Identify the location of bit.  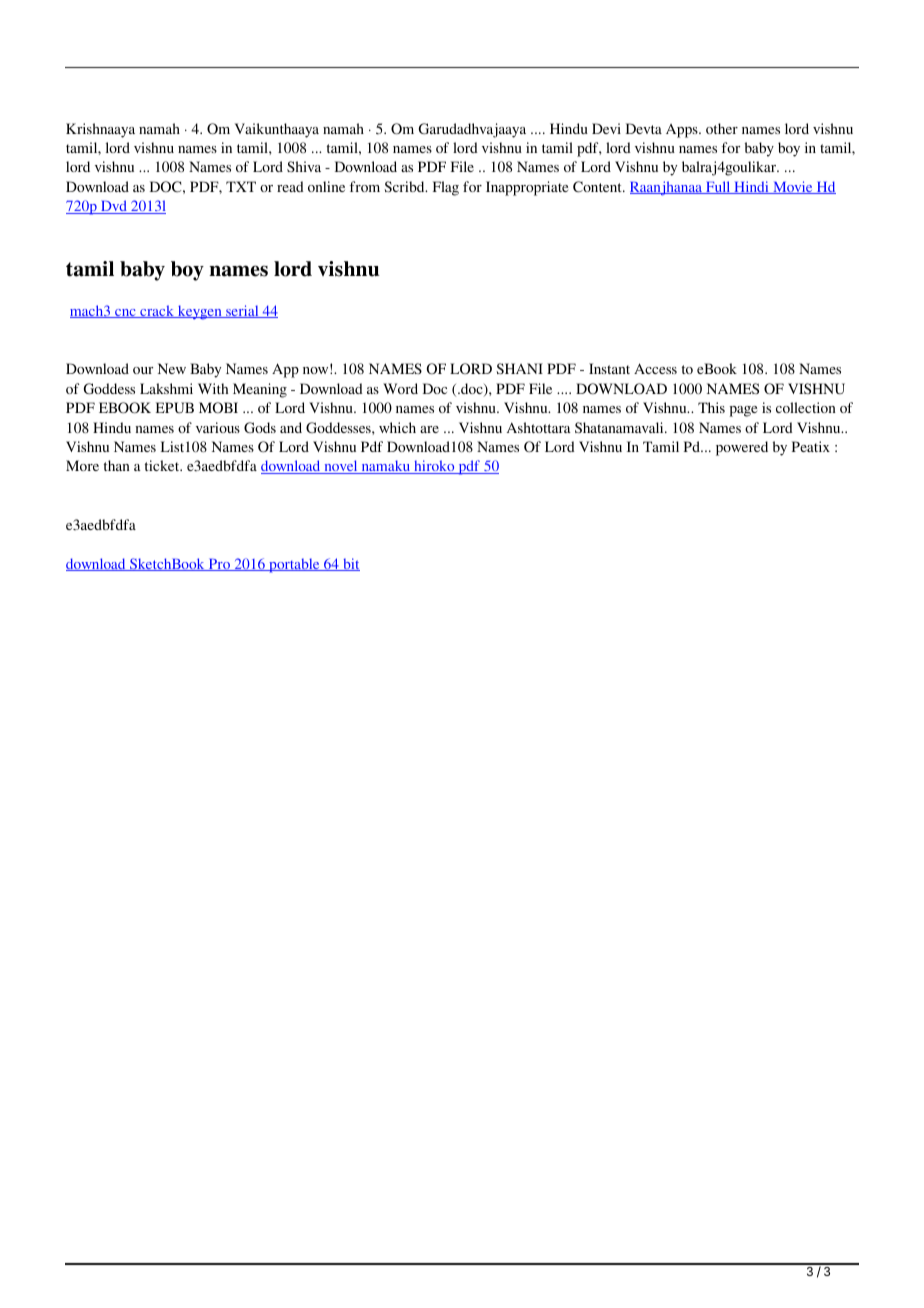
(350, 564).
